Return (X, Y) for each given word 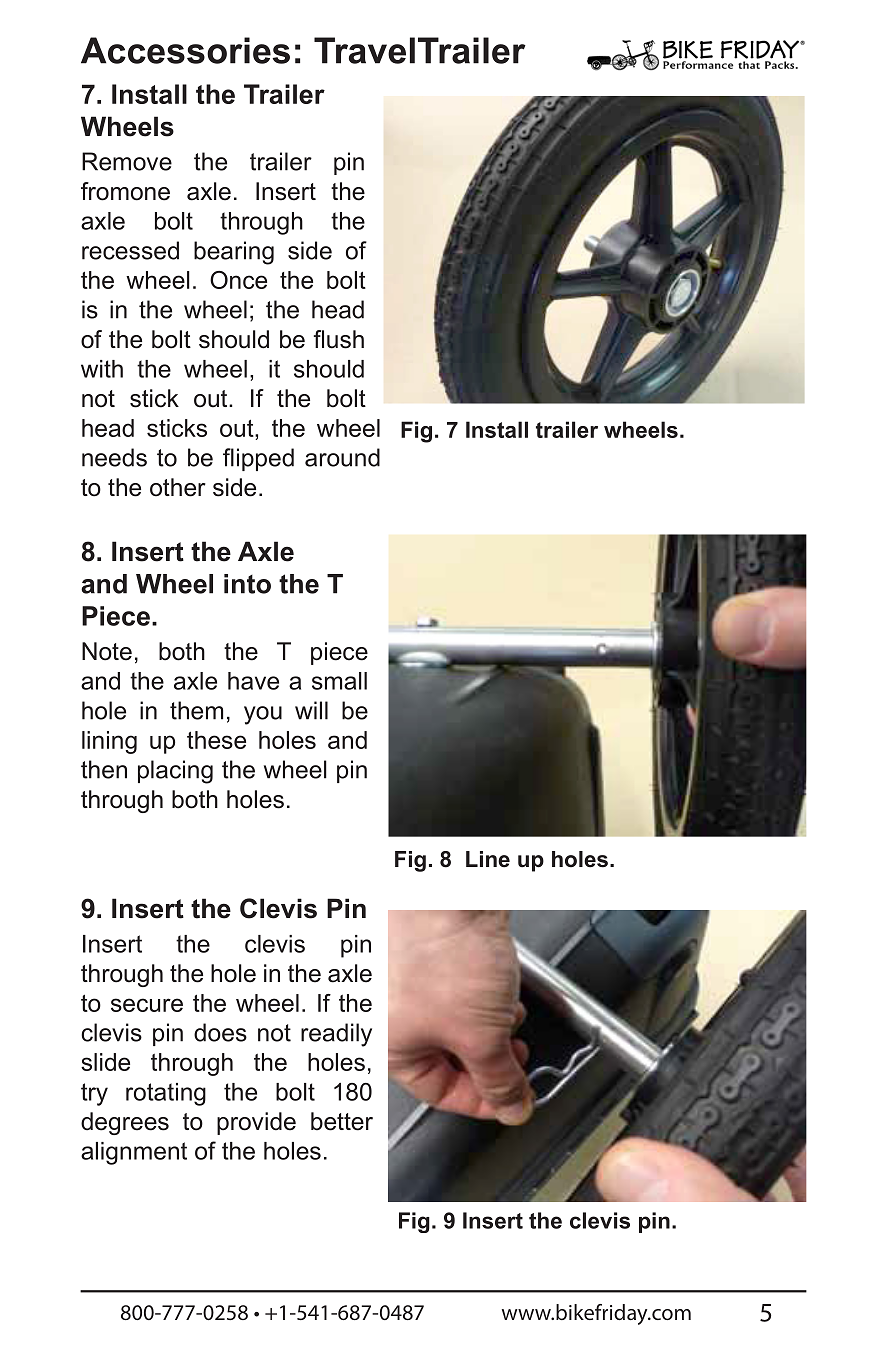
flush (339, 339)
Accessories (185, 50)
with (102, 369)
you (263, 715)
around (342, 457)
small (339, 681)
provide (256, 1123)
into (247, 584)
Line (488, 859)
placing (175, 772)
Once (238, 280)
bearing (234, 253)
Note (107, 651)
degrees (125, 1123)
